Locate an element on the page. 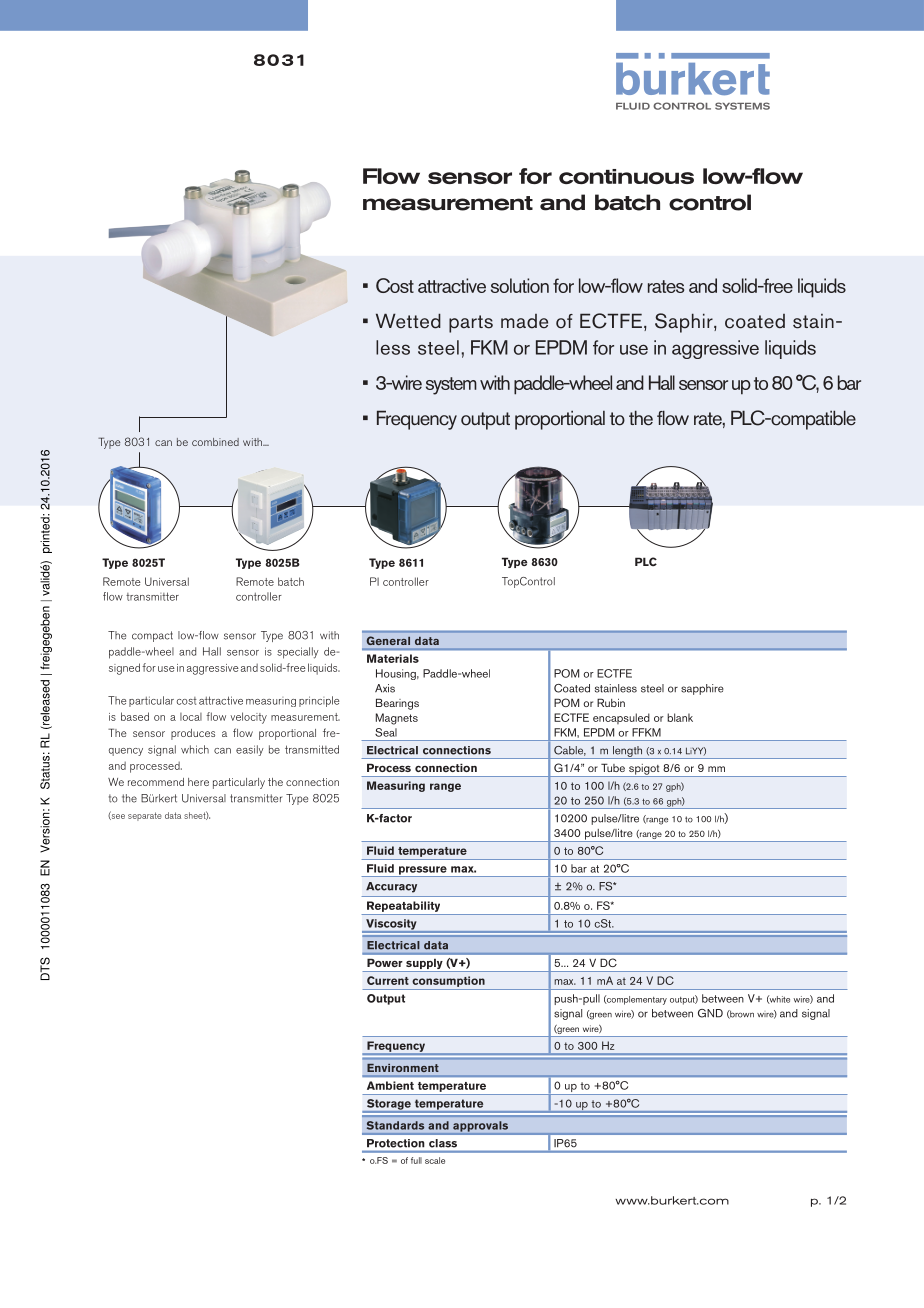  solution is located at coordinates (520, 285).
